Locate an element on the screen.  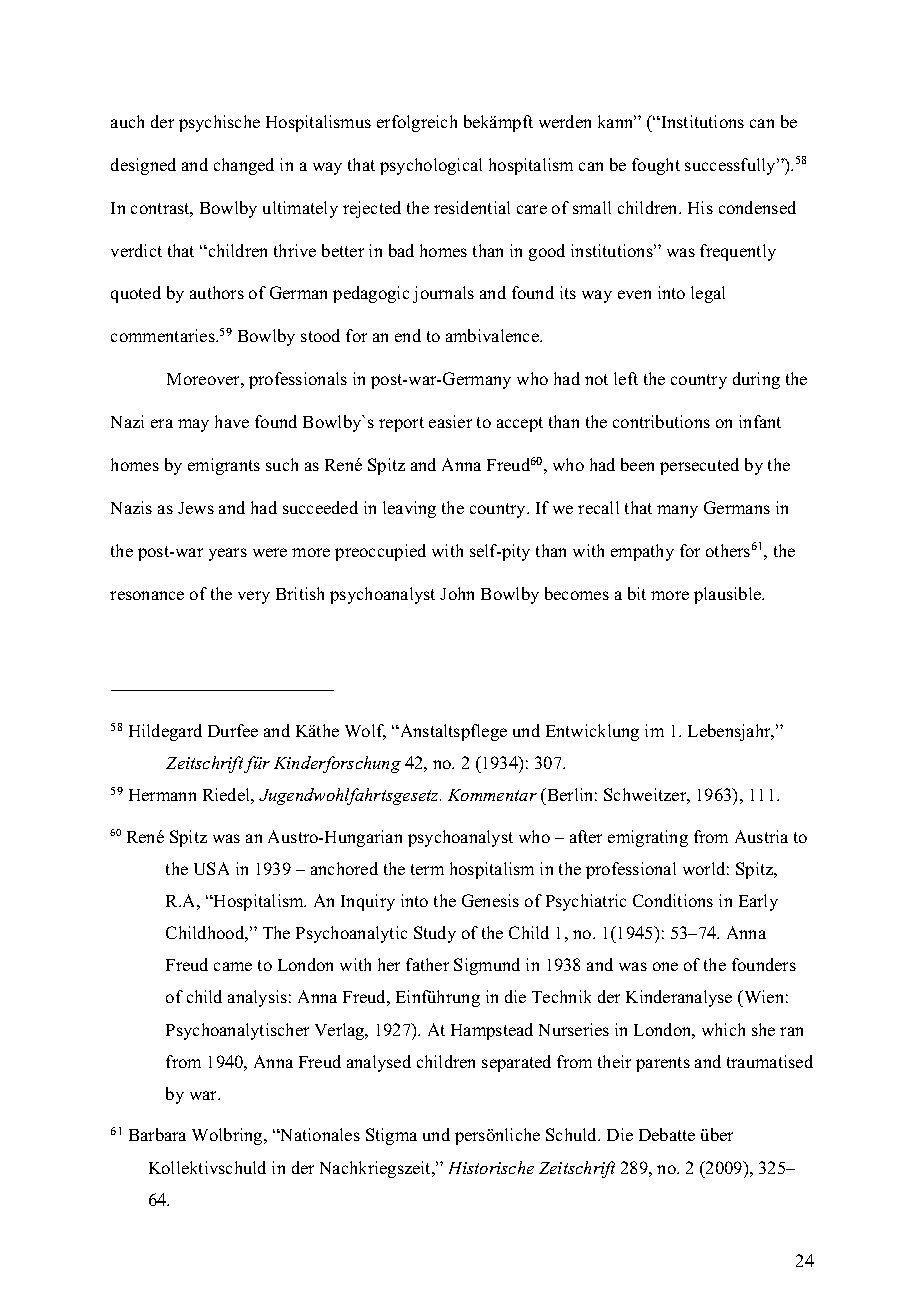
been is located at coordinates (637, 464).
